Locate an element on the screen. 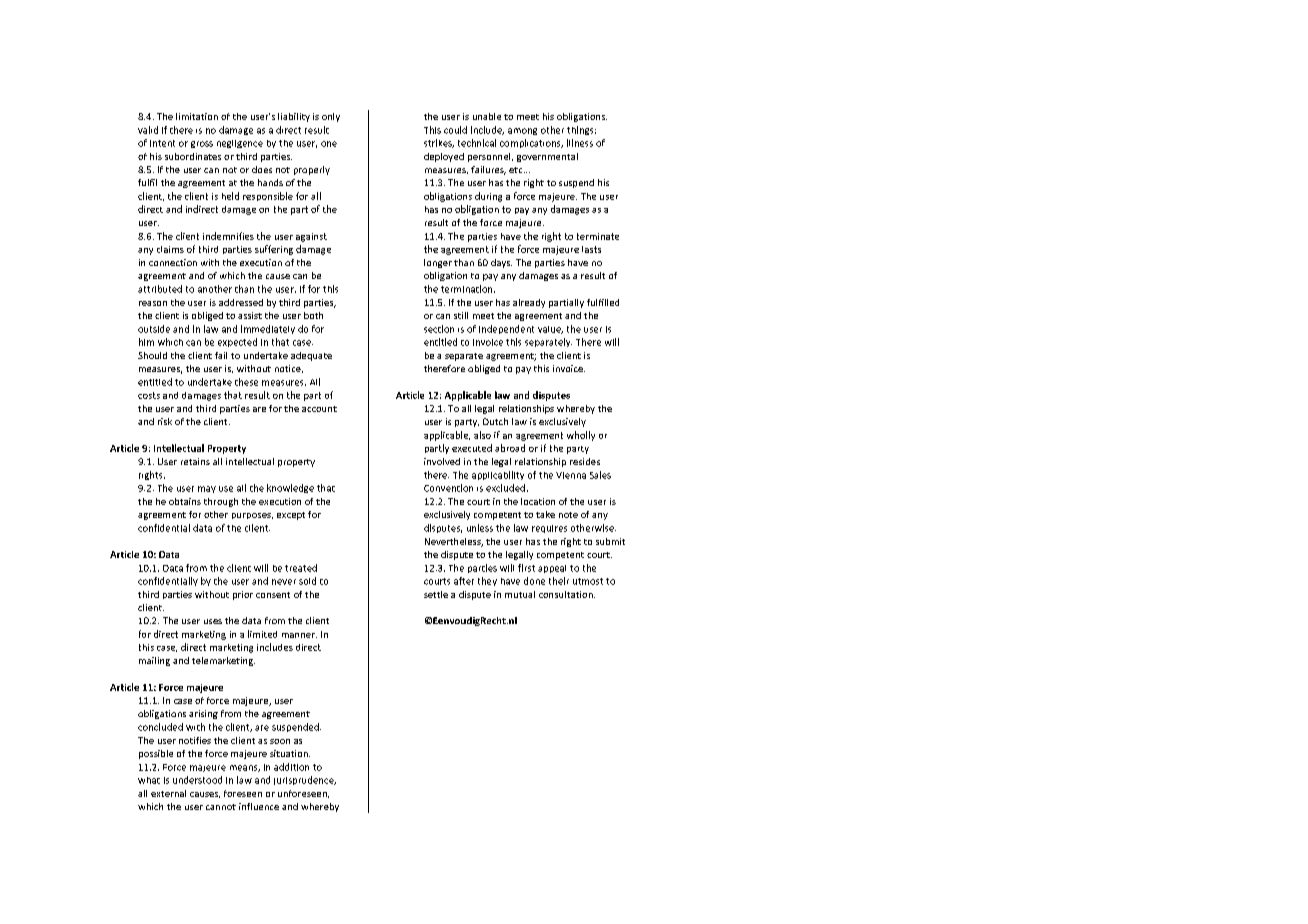 The height and width of the screenshot is (924, 1308). gross is located at coordinates (202, 144).
